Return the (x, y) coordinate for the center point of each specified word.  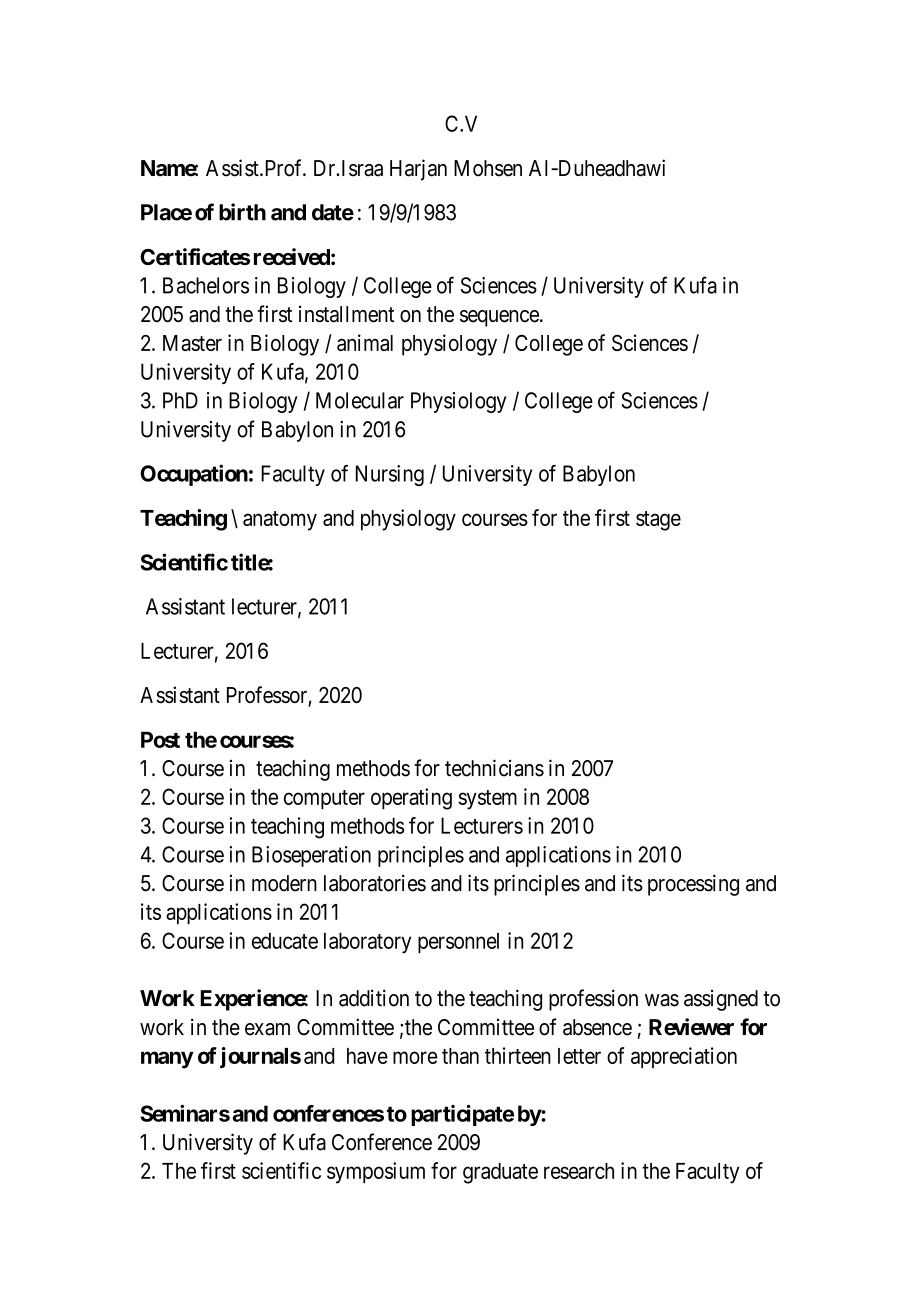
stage (658, 521)
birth (242, 212)
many (167, 1060)
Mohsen (488, 168)
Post (160, 740)
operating (411, 799)
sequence (499, 318)
